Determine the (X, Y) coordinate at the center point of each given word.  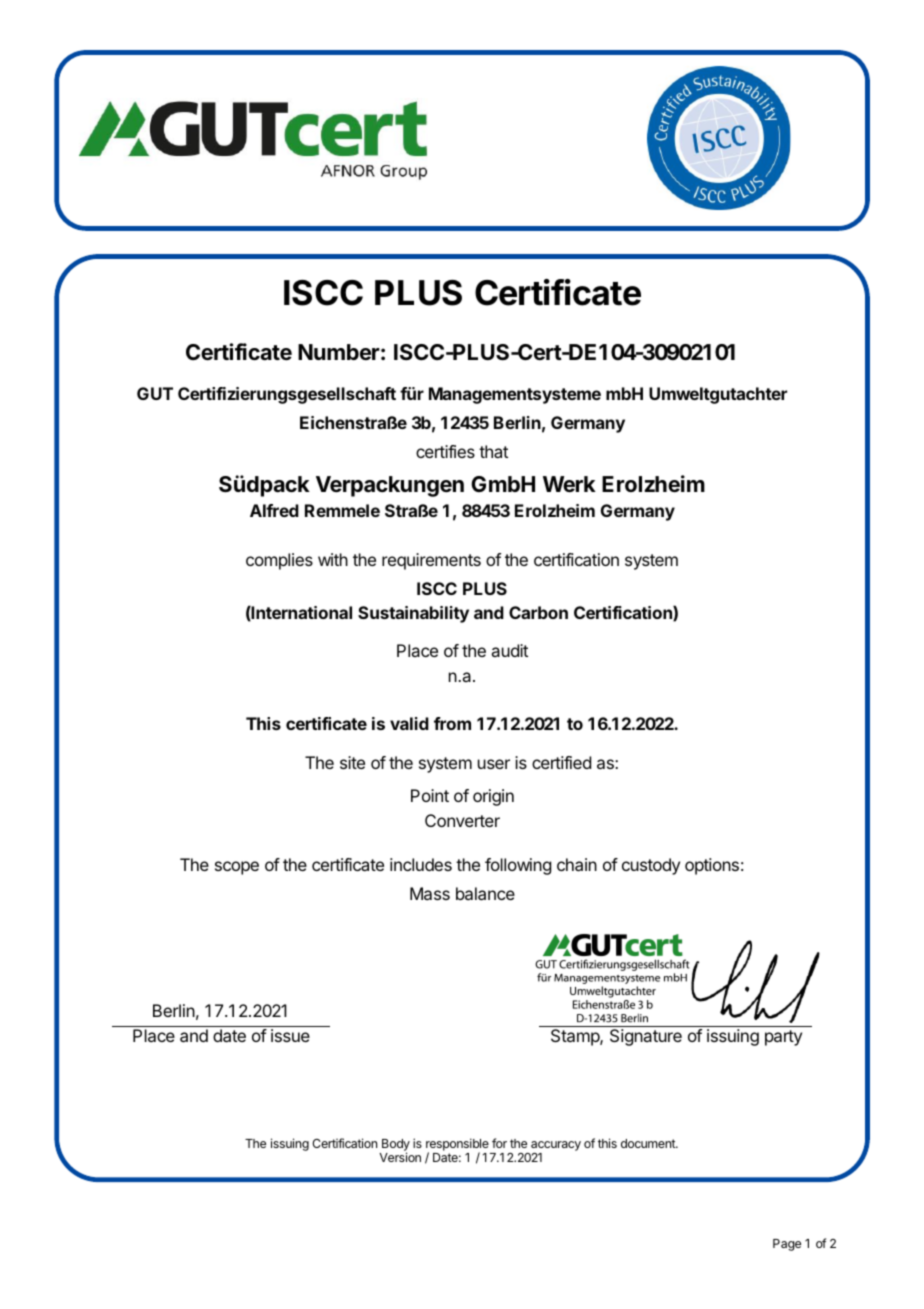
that (493, 451)
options (712, 866)
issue (290, 1035)
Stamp (576, 1037)
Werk (569, 484)
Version (400, 1157)
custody (651, 866)
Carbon (538, 612)
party (783, 1038)
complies (279, 561)
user (494, 764)
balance (485, 893)
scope (237, 868)
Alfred (274, 510)
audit (509, 650)
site (352, 762)
